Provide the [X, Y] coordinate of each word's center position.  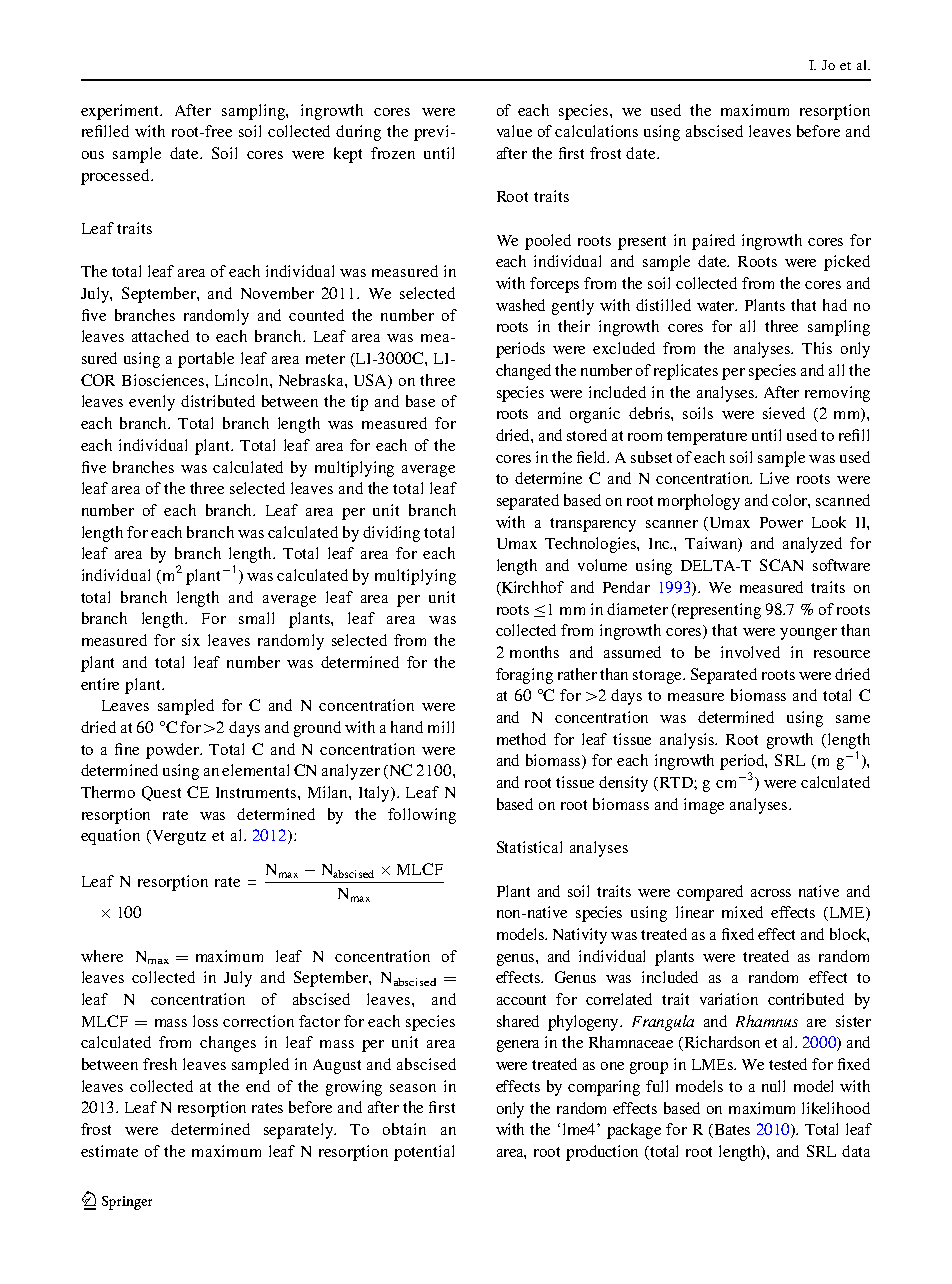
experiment [121, 112]
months [534, 652]
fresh [160, 1064]
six [191, 640]
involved [750, 652]
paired [713, 242]
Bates [730, 1131]
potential [424, 1153]
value [514, 131]
